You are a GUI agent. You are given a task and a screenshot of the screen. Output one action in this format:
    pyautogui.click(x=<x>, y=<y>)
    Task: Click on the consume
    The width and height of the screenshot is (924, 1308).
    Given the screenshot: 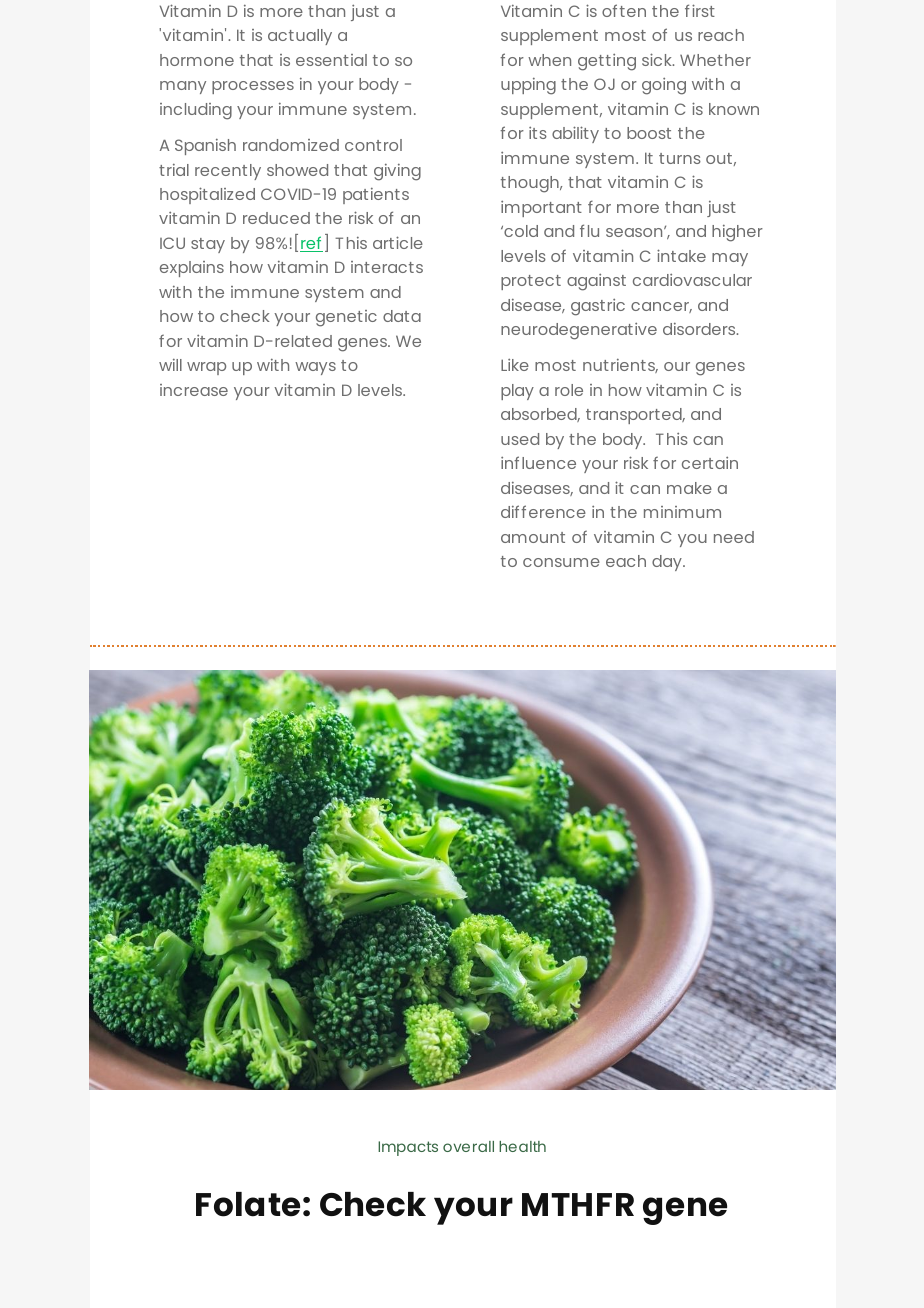 What is the action you would take?
    pyautogui.click(x=561, y=562)
